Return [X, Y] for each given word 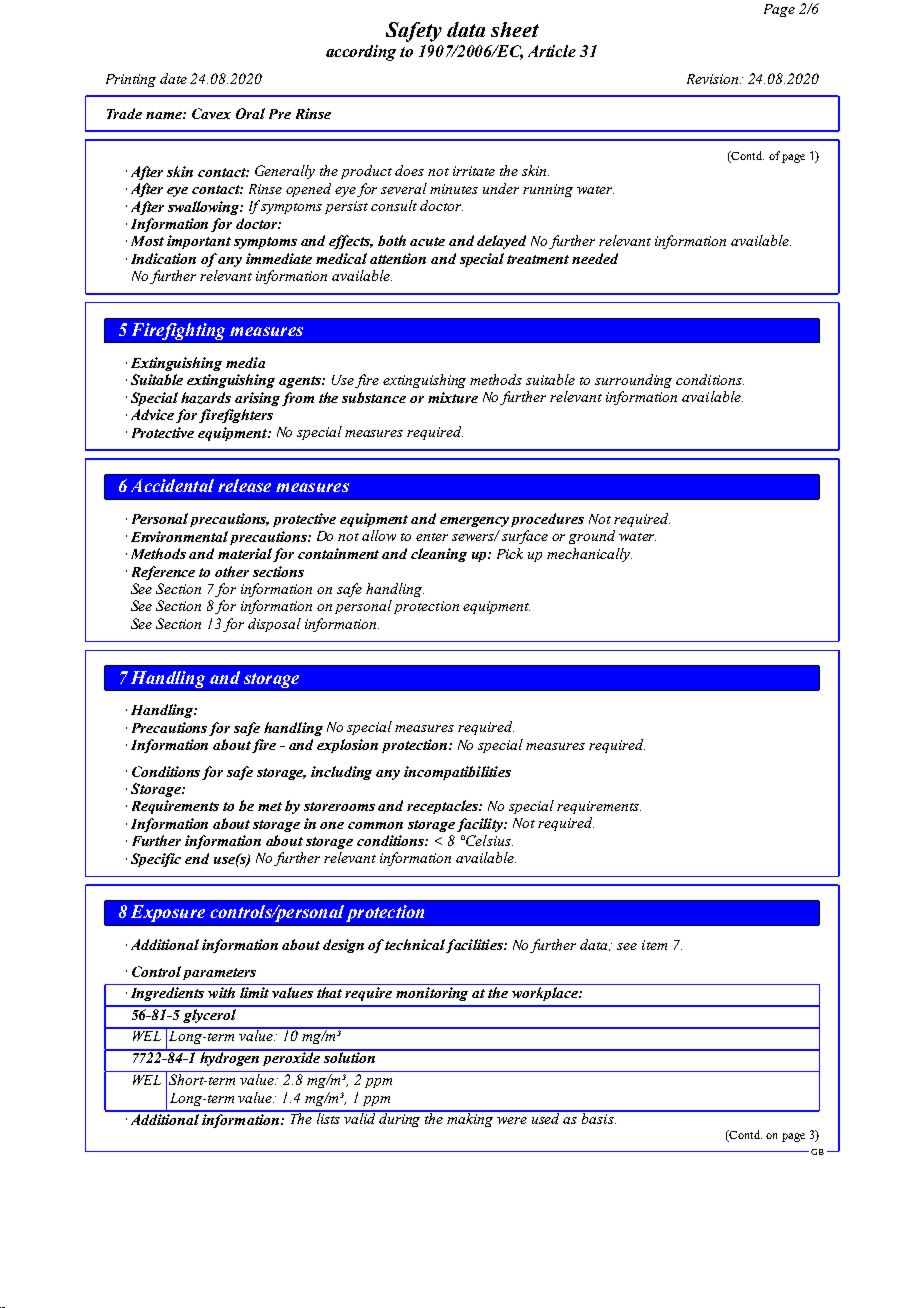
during [401, 1119]
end [197, 858]
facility [481, 825]
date [173, 78]
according [361, 53]
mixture [453, 397]
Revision [714, 79]
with [221, 992]
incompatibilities [457, 773]
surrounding [633, 381]
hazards [206, 398]
